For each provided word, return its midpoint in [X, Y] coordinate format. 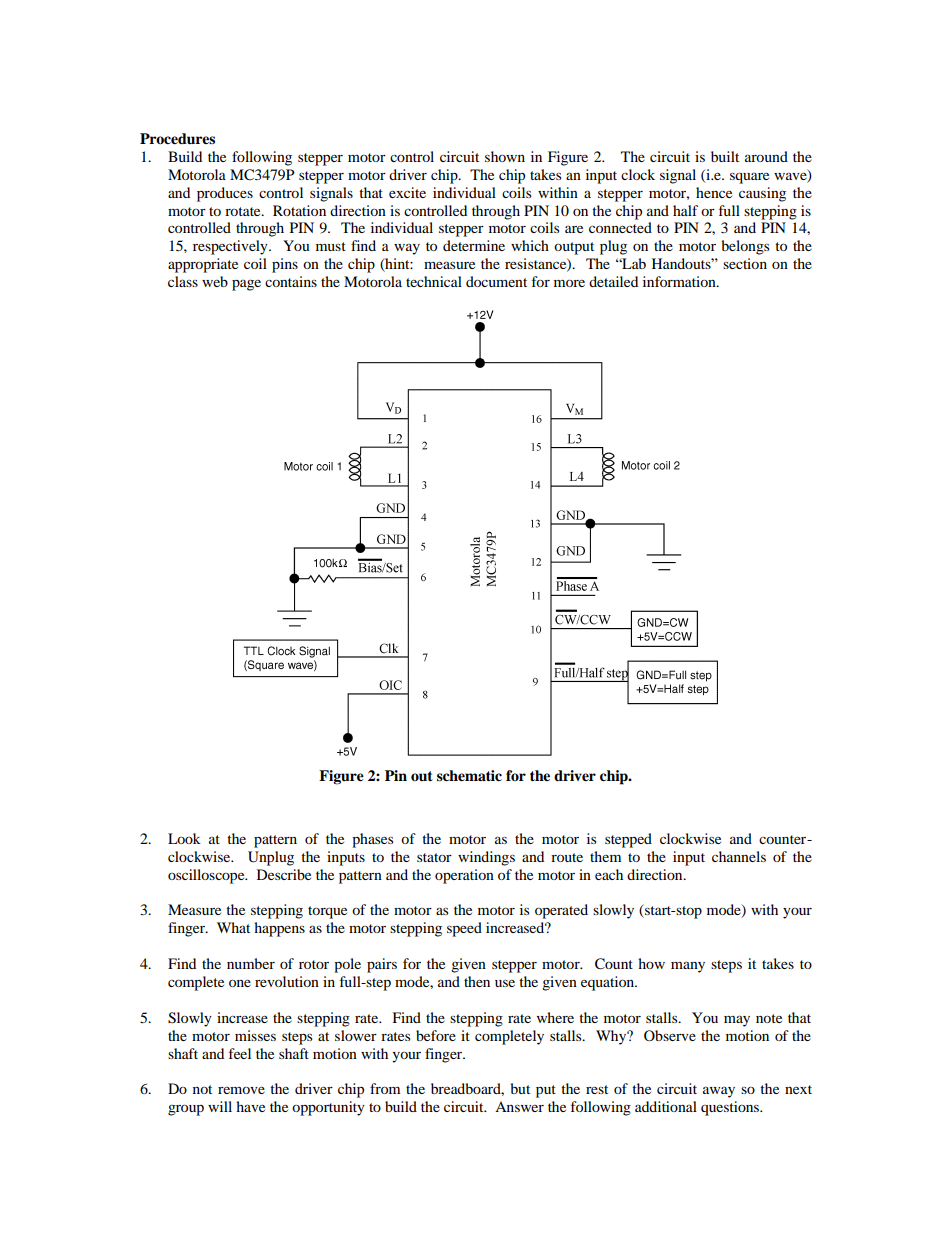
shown [505, 156]
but [520, 1088]
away [719, 1092]
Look [184, 838]
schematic [469, 776]
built [725, 156]
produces [225, 194]
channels [739, 856]
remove [241, 1090]
